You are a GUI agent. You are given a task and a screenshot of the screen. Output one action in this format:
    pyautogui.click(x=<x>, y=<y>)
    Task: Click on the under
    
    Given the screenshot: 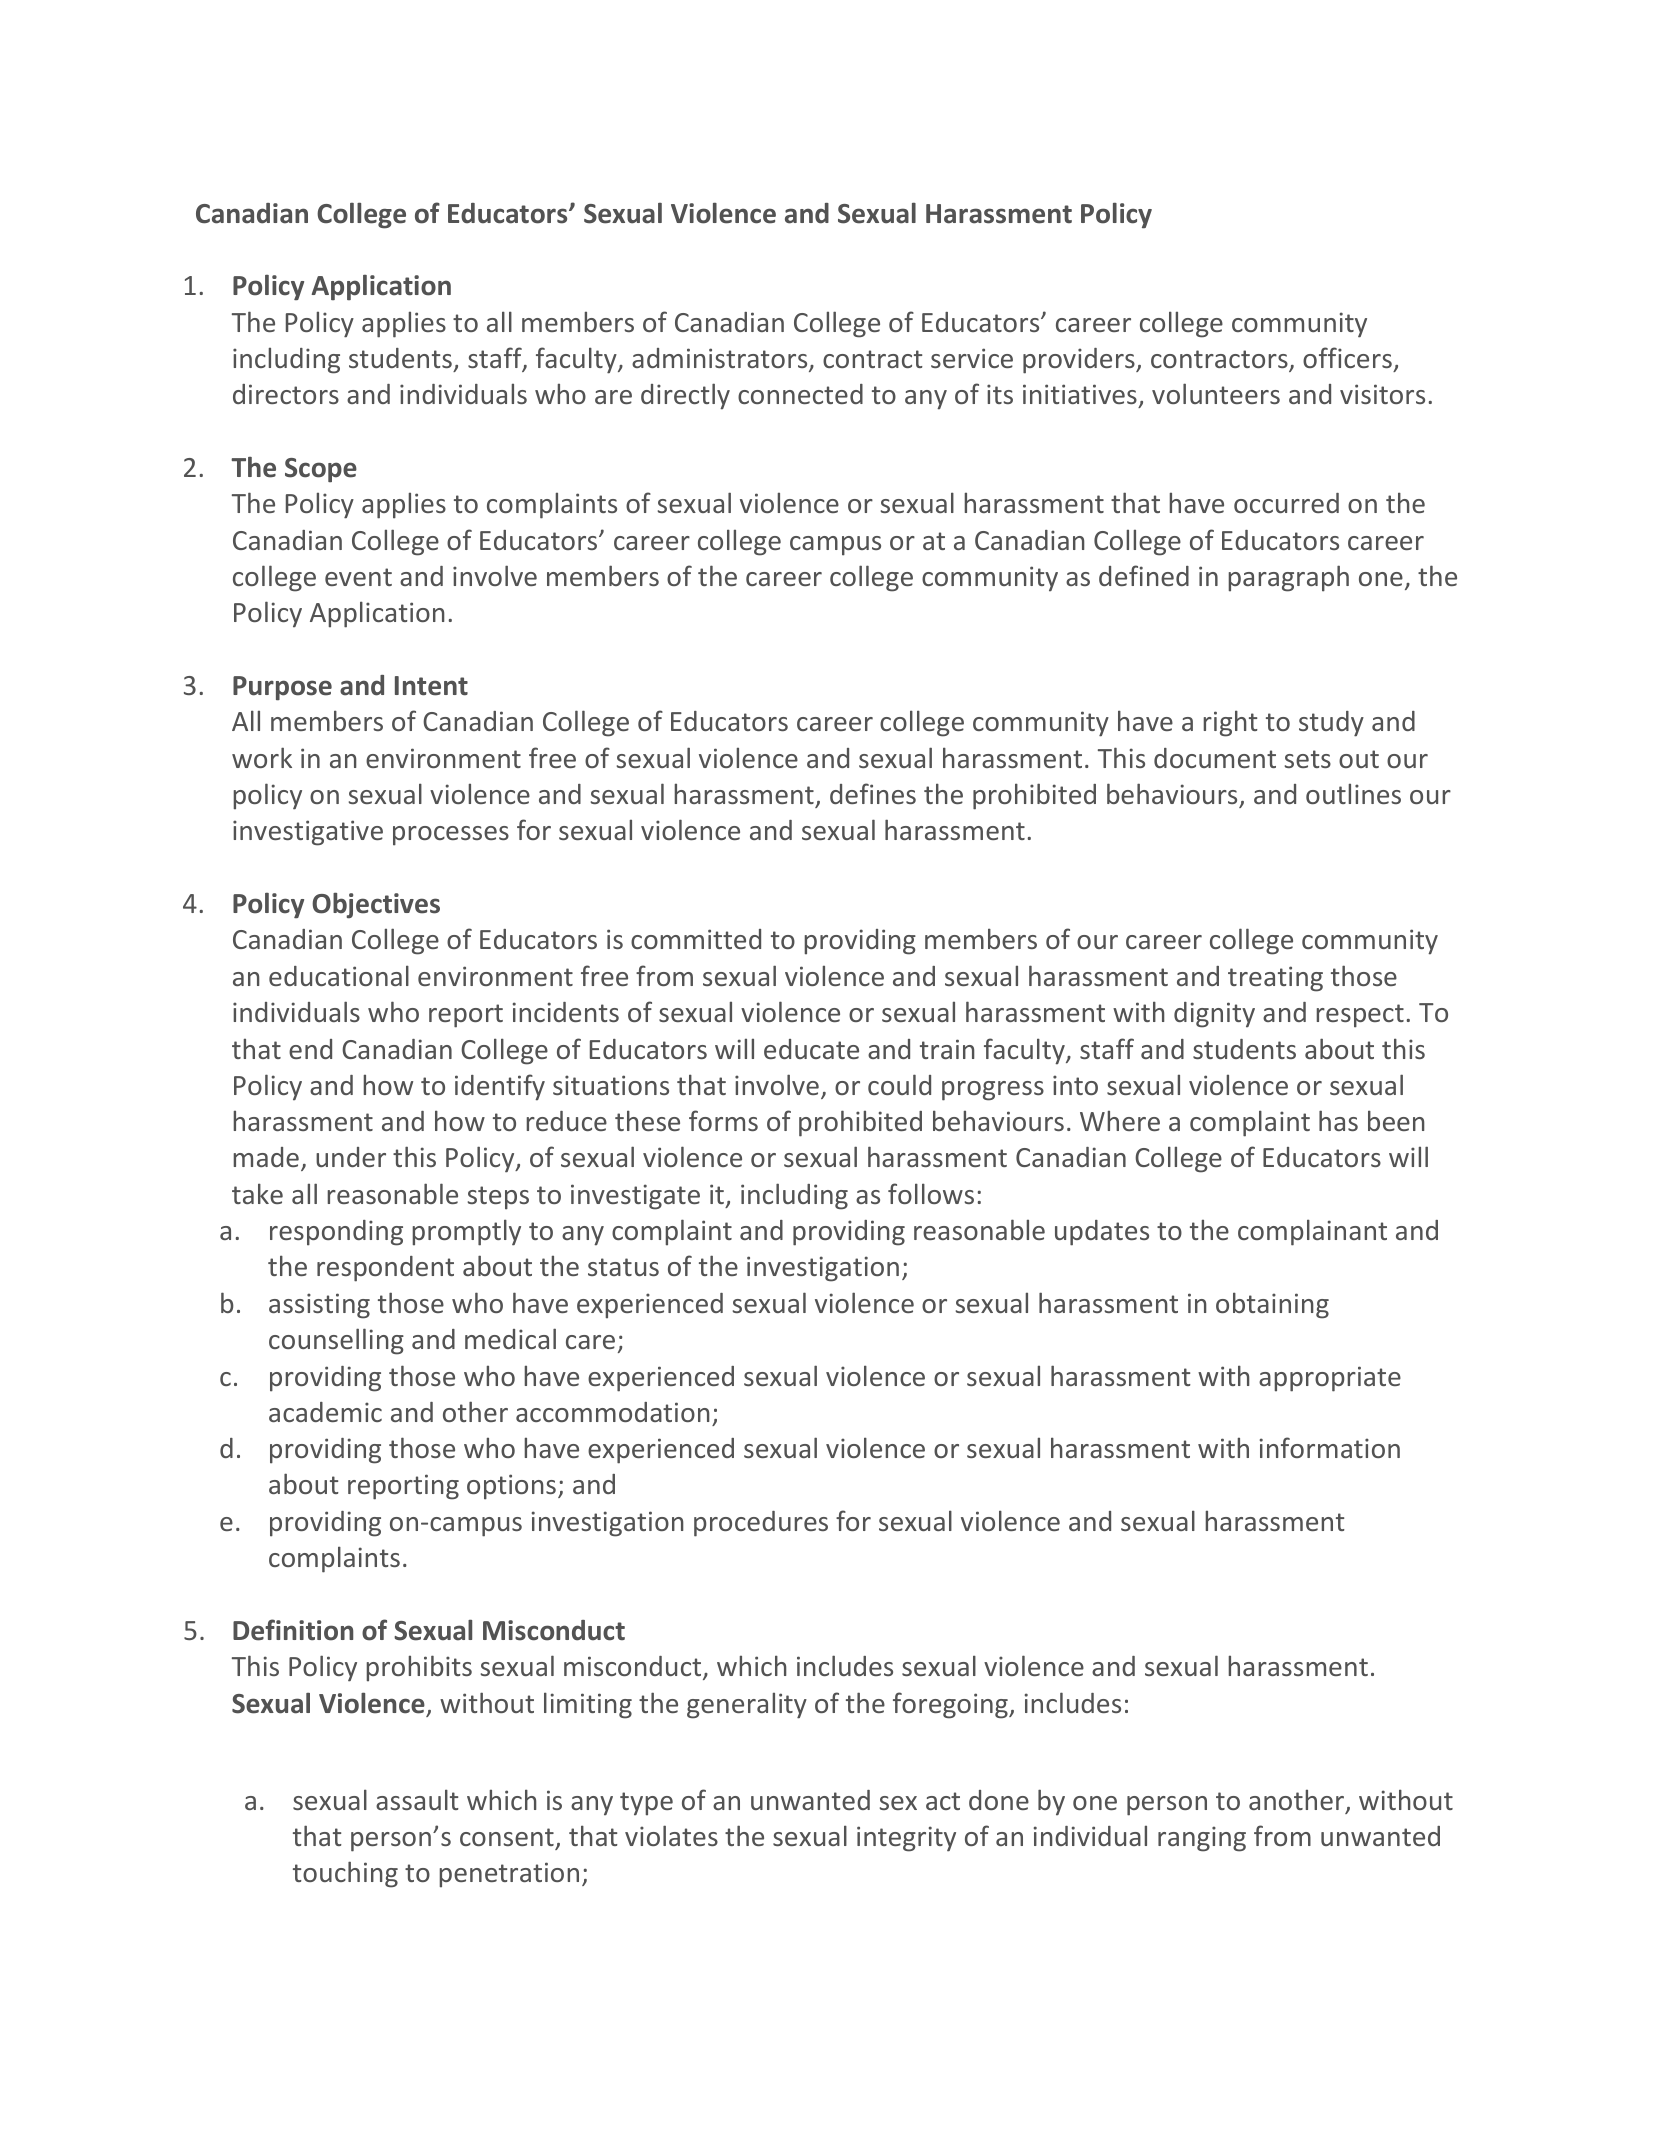 What is the action you would take?
    pyautogui.click(x=351, y=1157)
